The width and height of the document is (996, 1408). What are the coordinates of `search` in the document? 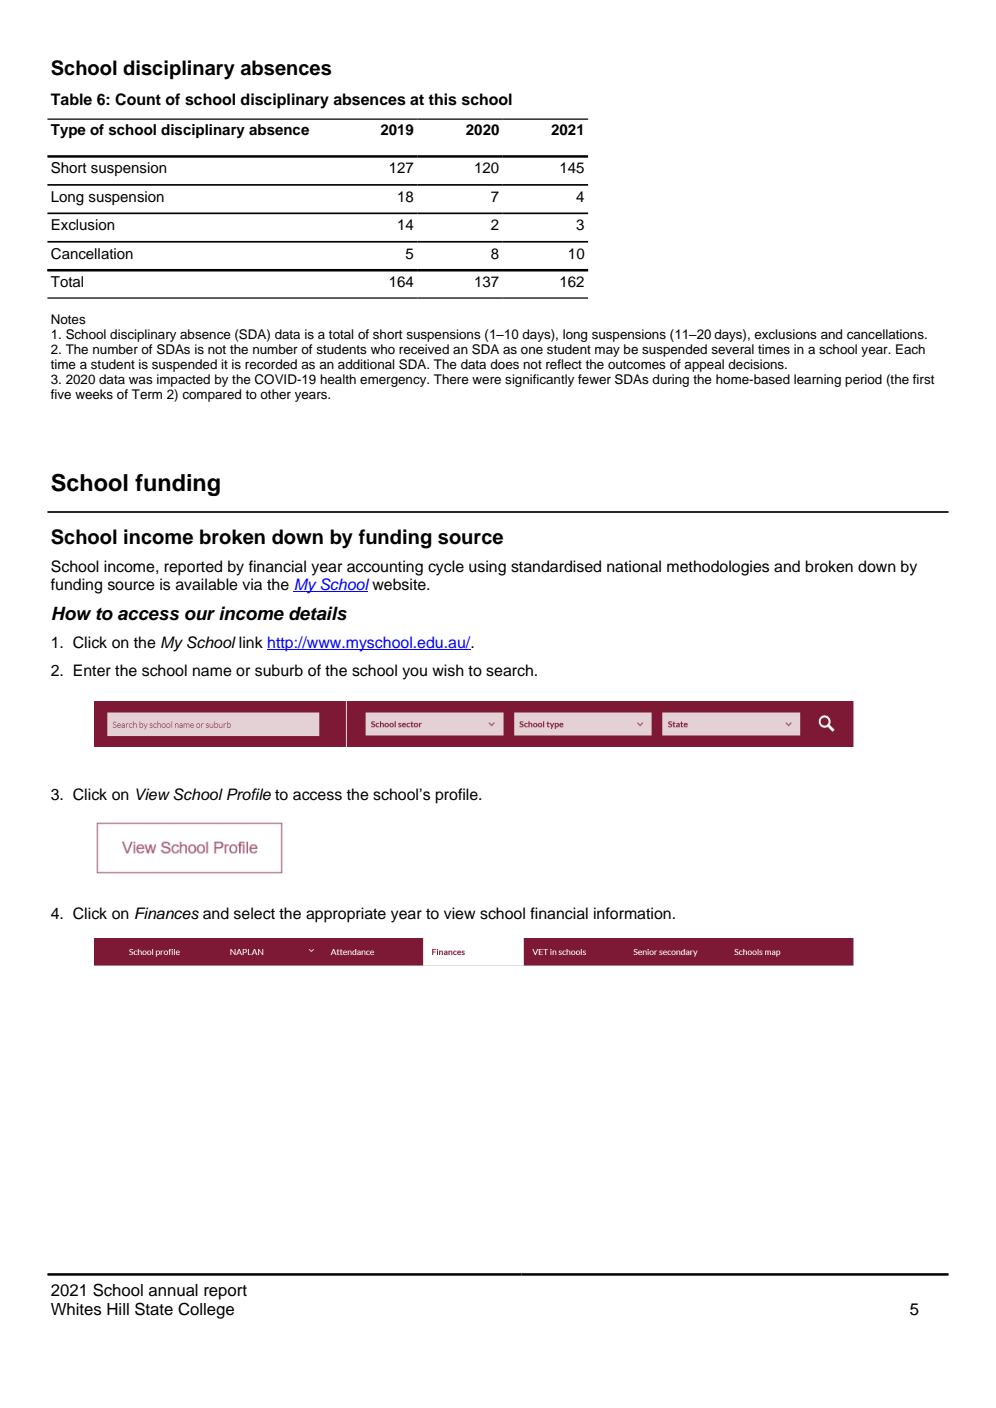 It's located at (509, 670).
